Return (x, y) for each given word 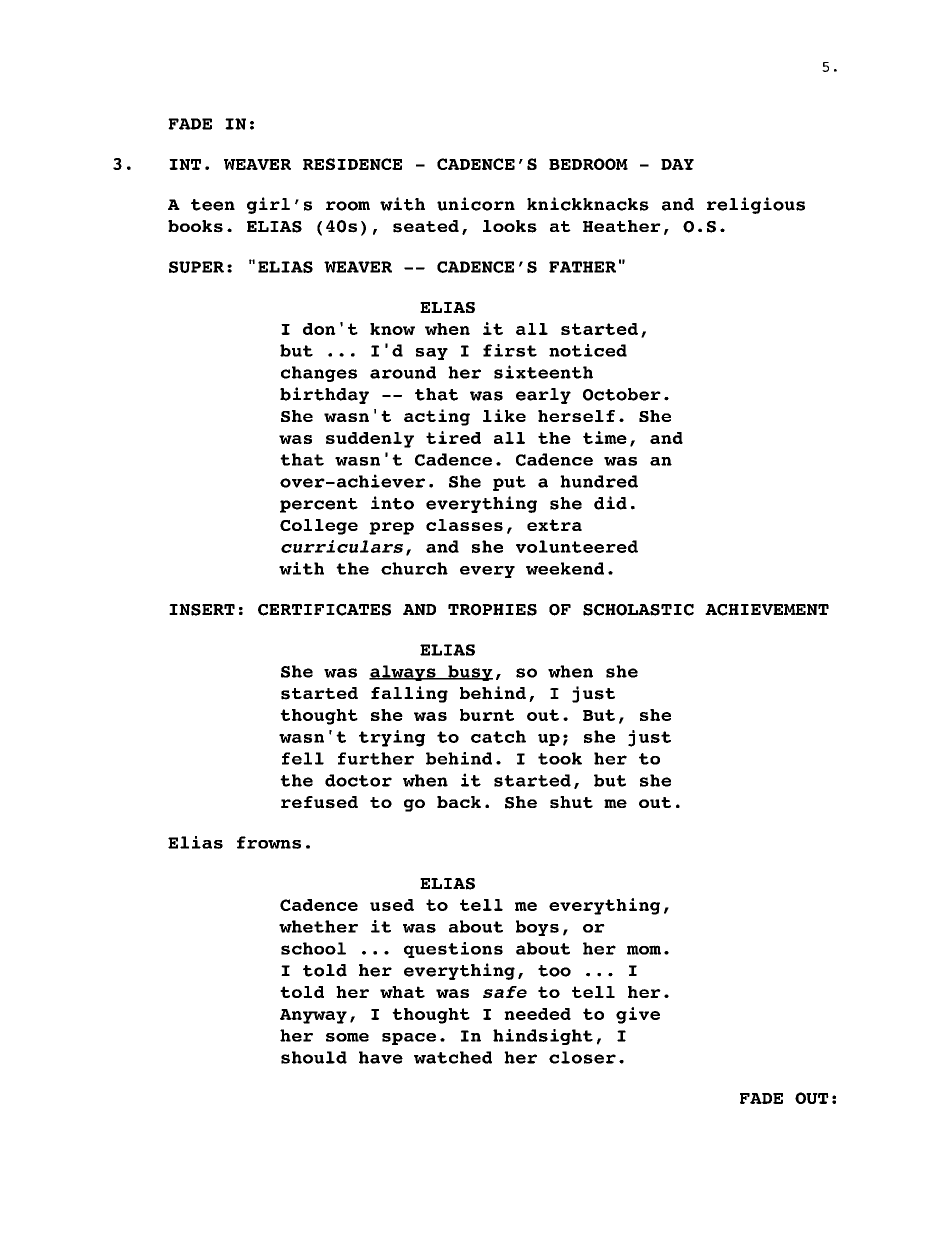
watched (453, 1057)
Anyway (313, 1016)
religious (756, 205)
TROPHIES (492, 610)
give (638, 1015)
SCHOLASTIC (638, 610)
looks (510, 226)
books (195, 226)
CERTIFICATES (324, 610)
